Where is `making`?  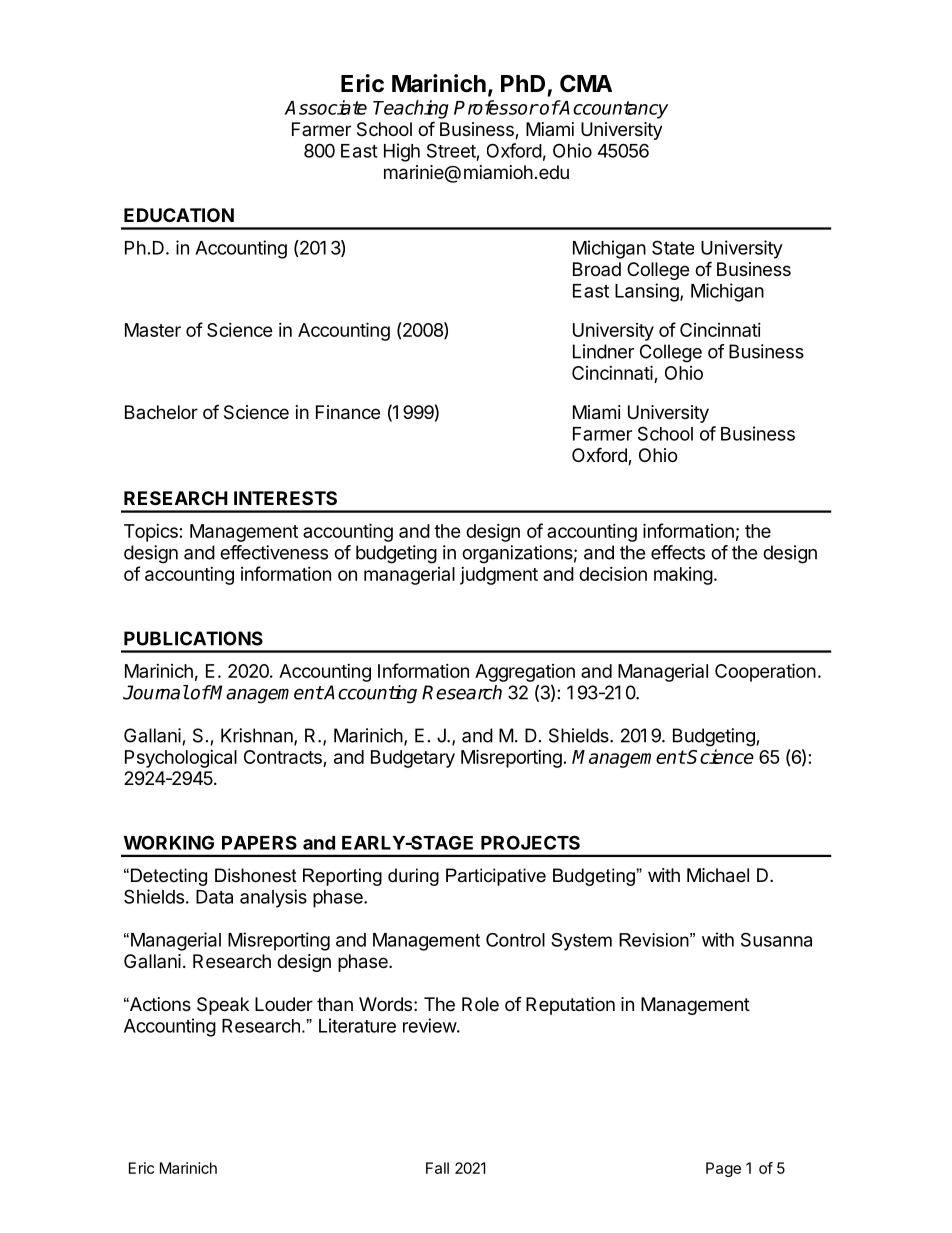 making is located at coordinates (683, 576).
